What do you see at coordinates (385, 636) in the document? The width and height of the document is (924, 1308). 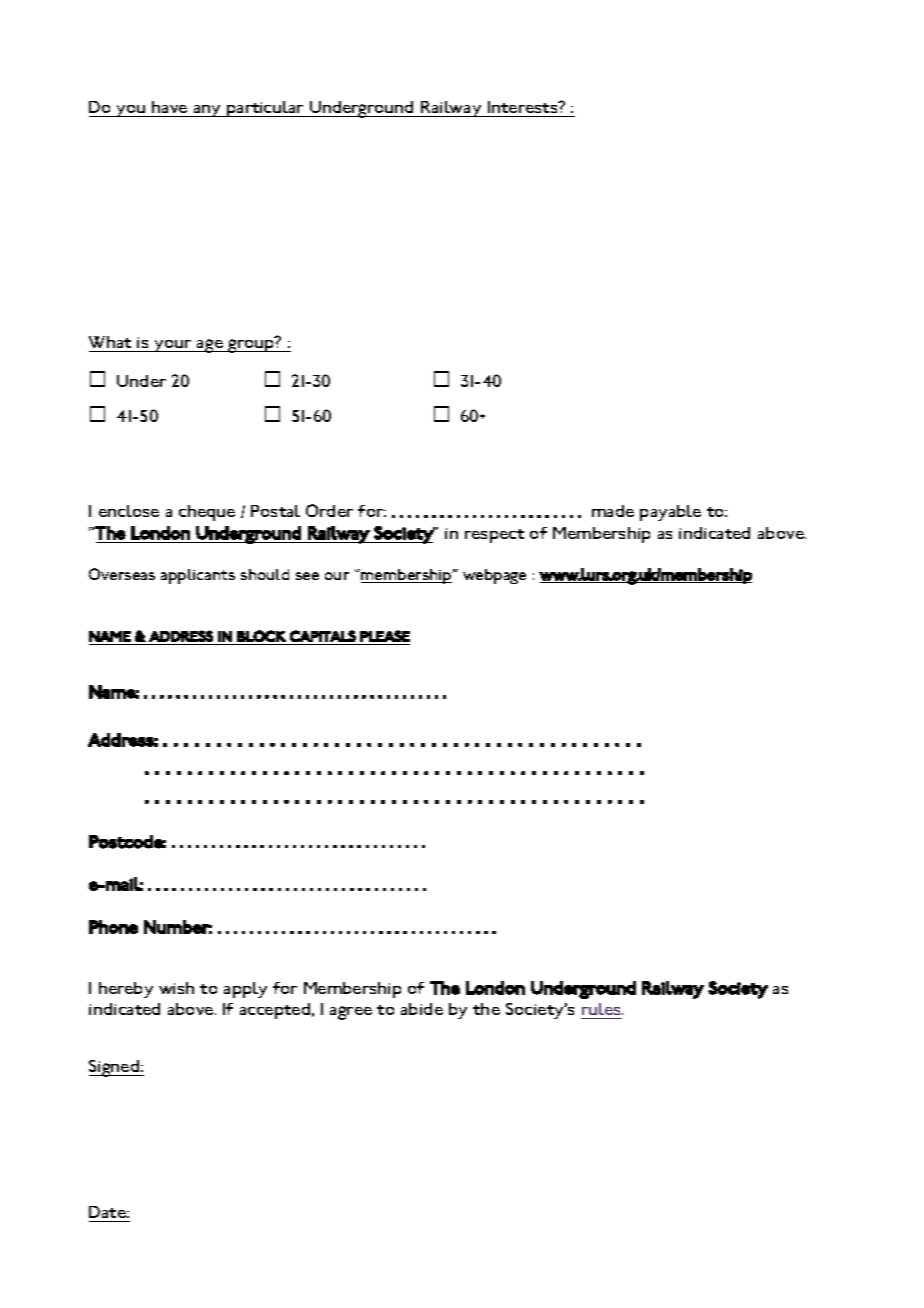 I see `PLEASE` at bounding box center [385, 636].
